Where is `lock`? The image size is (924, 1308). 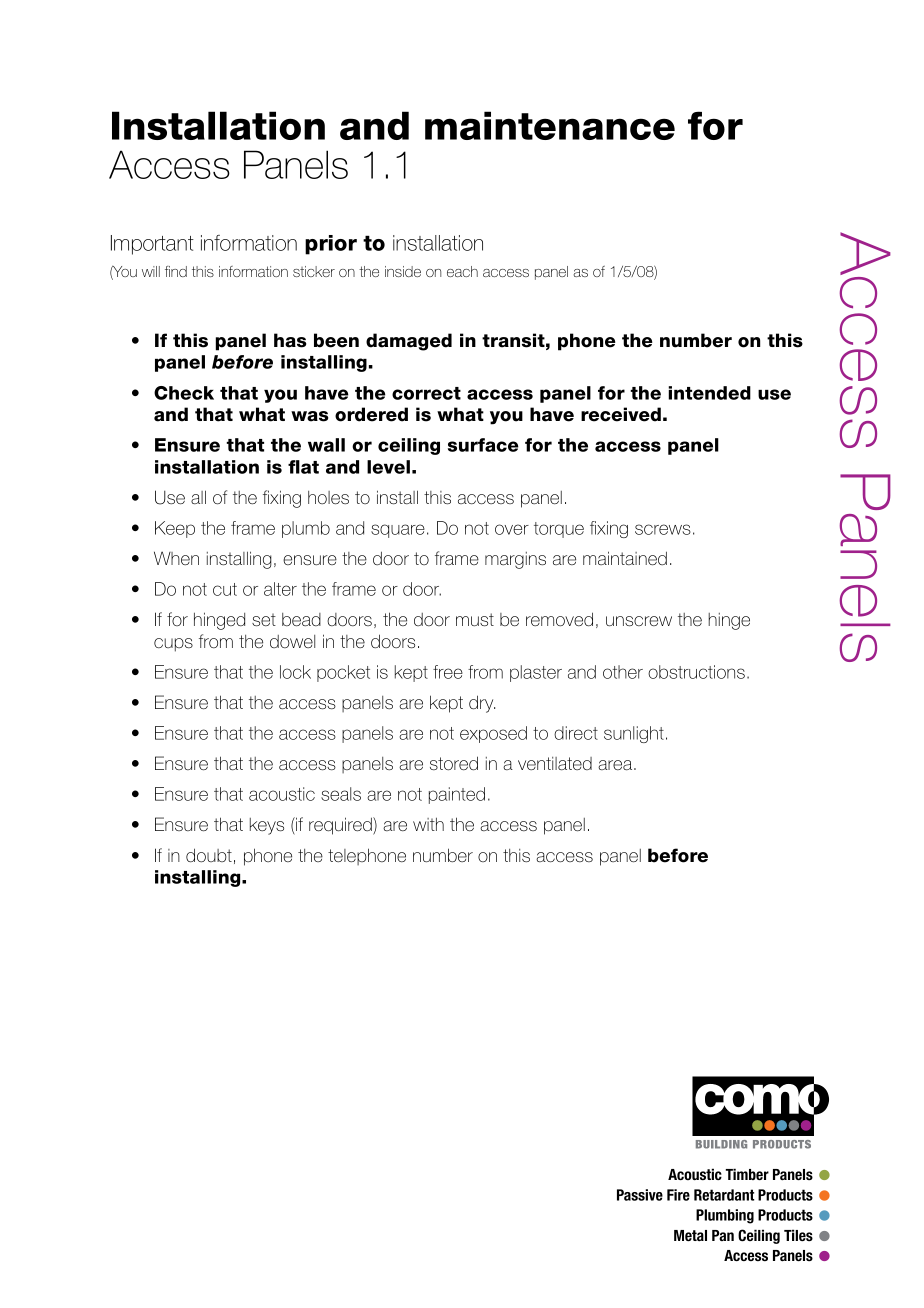 lock is located at coordinates (295, 672).
